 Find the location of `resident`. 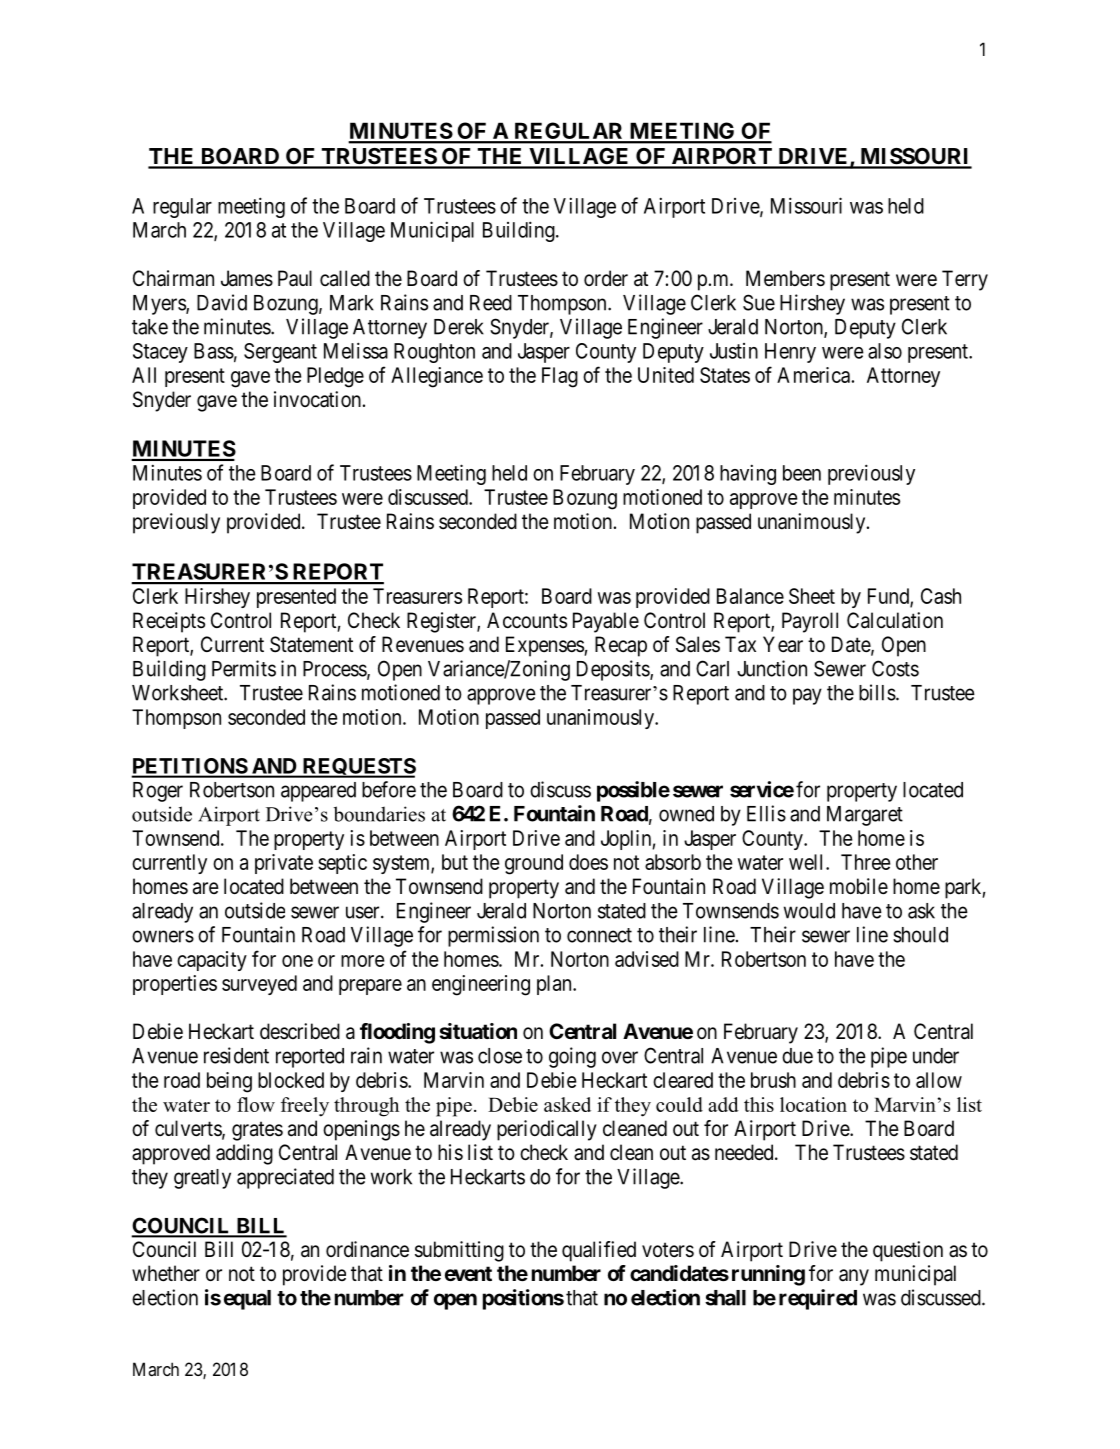

resident is located at coordinates (236, 1055).
